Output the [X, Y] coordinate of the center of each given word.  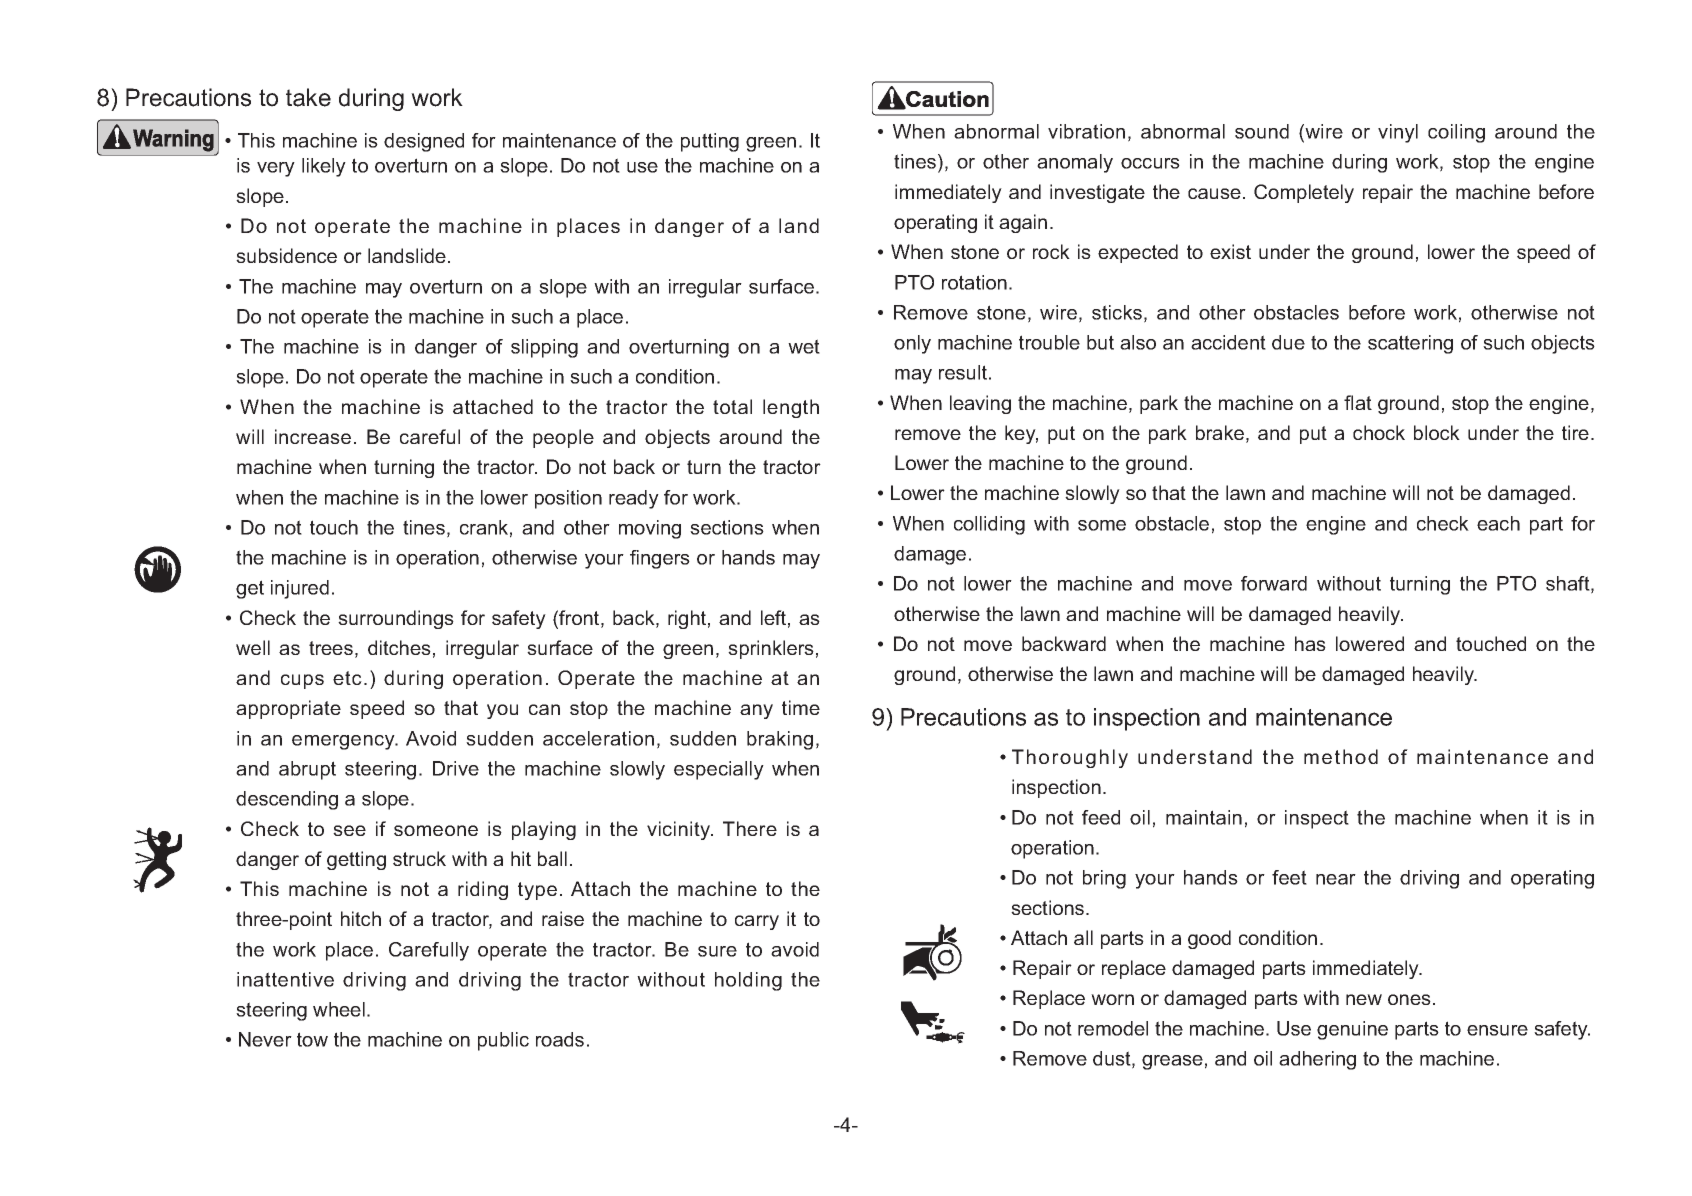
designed [424, 142]
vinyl [1398, 133]
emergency [344, 742]
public [503, 1041]
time [801, 707]
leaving [980, 404]
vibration [1086, 131]
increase [313, 436]
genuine [1352, 1030]
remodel [1113, 1028]
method [1341, 756]
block [1437, 432]
